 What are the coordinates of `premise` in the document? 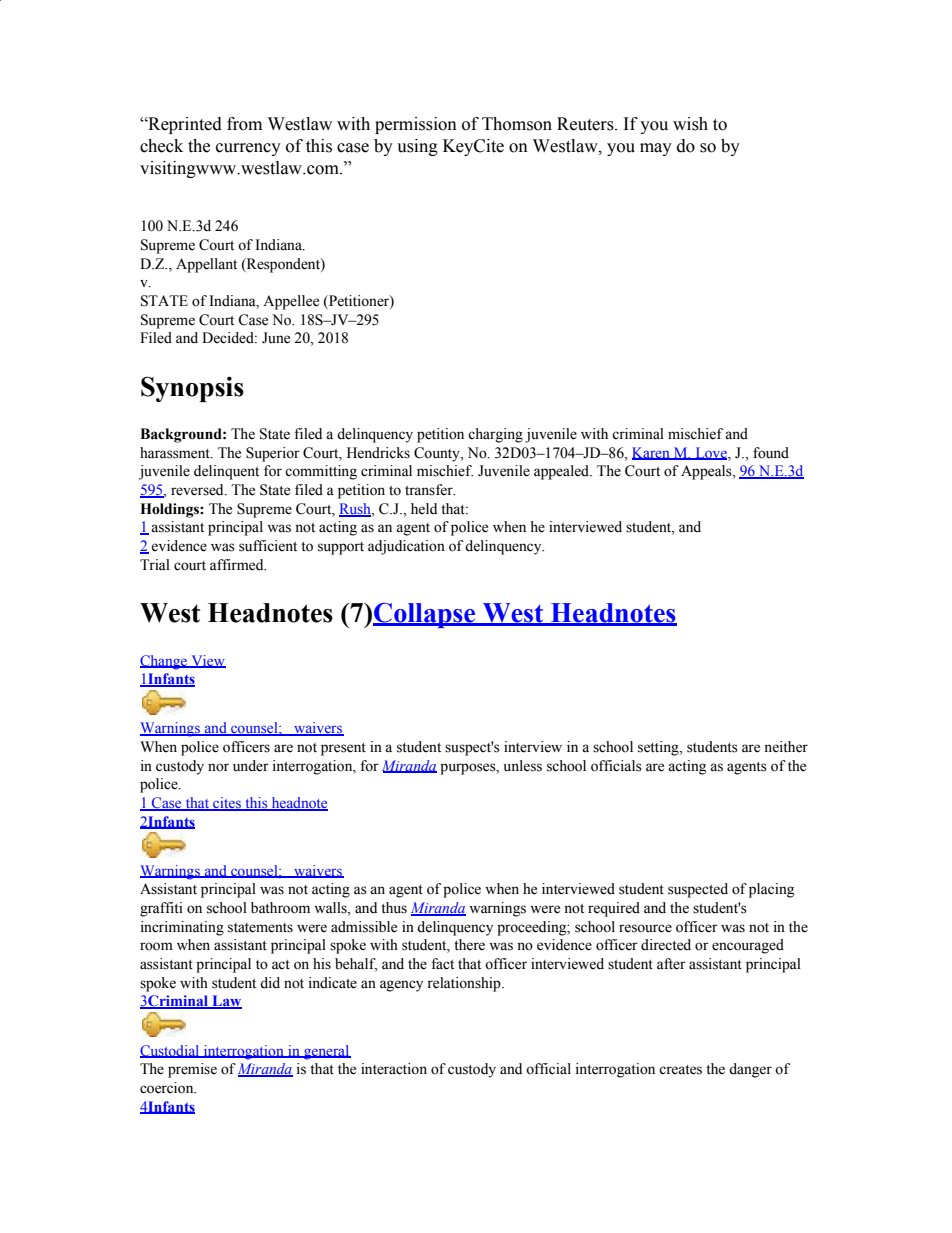 It's located at (192, 1070).
